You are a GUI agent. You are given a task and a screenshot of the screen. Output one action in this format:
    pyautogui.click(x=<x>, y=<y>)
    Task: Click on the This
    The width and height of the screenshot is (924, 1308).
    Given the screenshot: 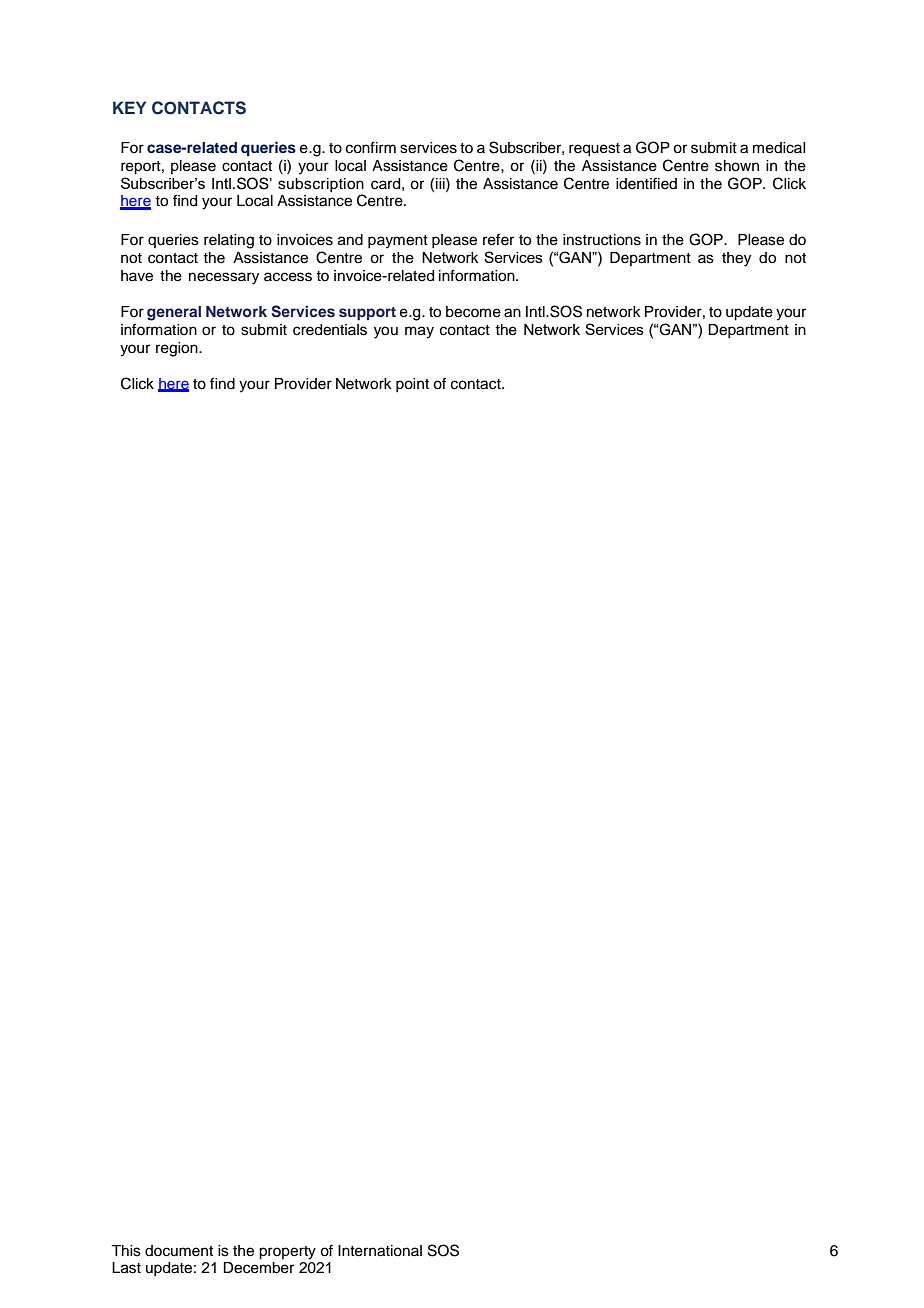 What is the action you would take?
    pyautogui.click(x=126, y=1251)
